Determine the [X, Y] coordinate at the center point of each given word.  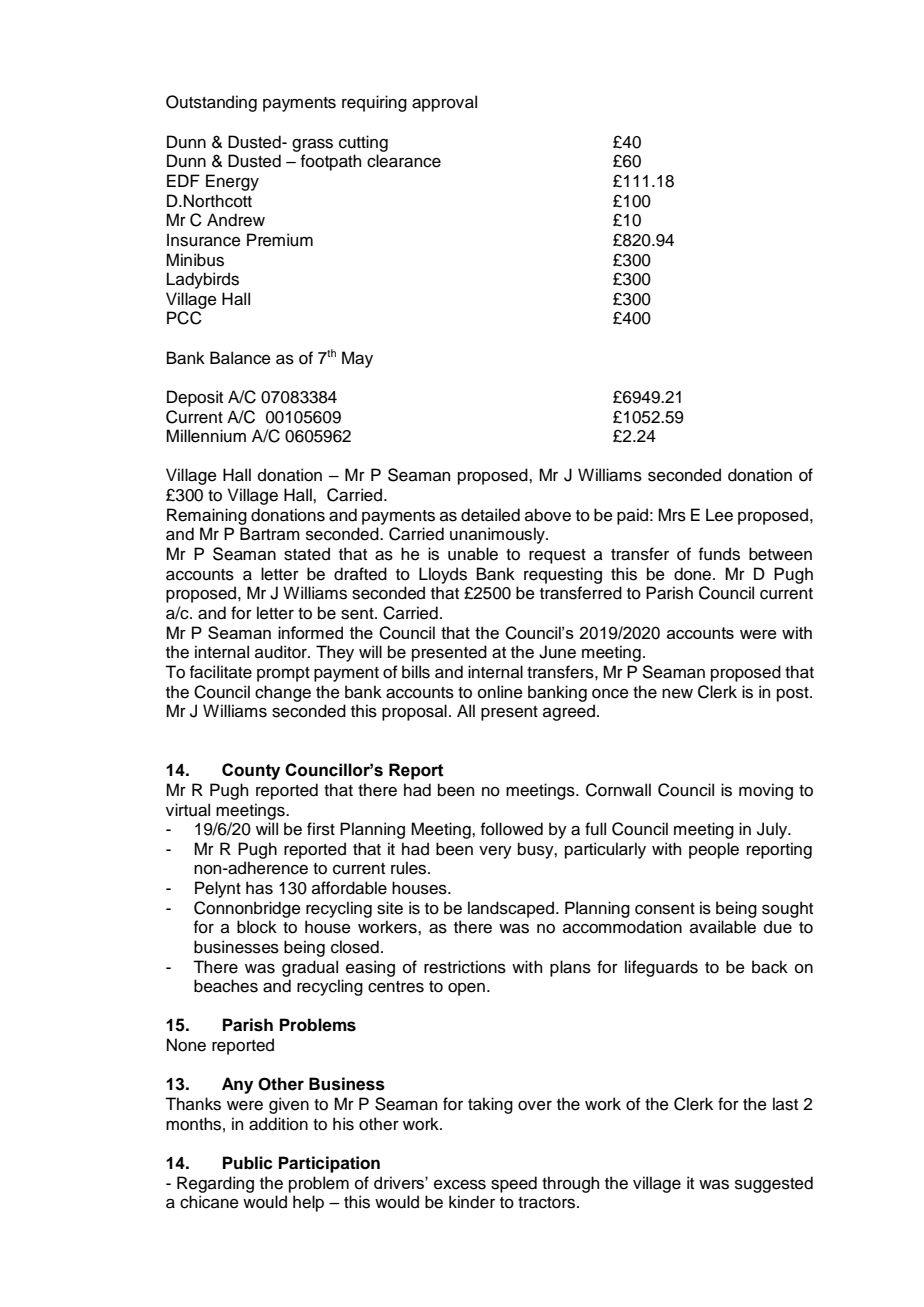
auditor [282, 652]
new [677, 694]
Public [248, 1163]
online [500, 692]
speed [514, 1184]
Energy [232, 182]
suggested [774, 1184]
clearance [404, 161]
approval [444, 103]
